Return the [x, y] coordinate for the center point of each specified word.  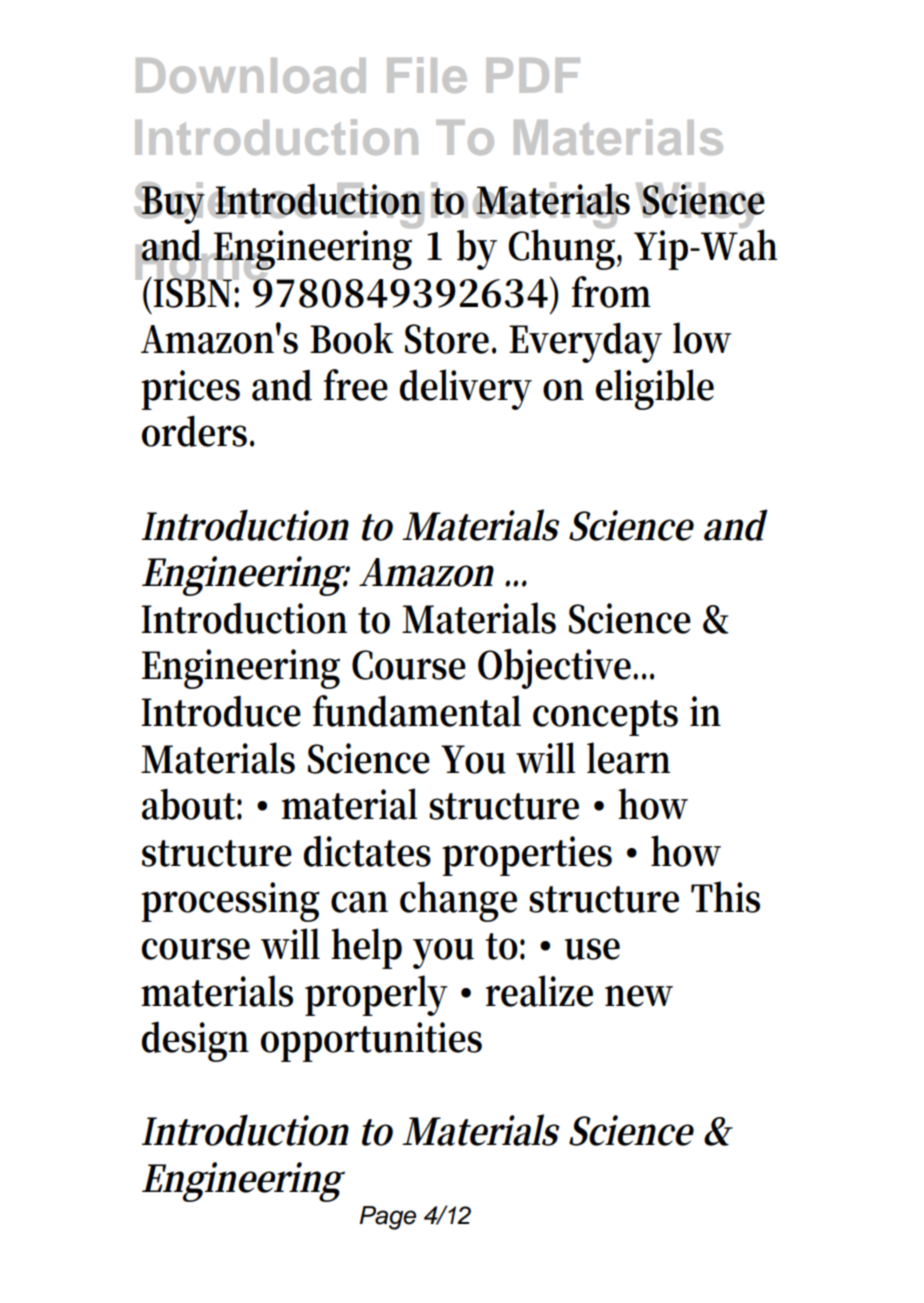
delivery [466, 389]
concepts [605, 718]
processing [230, 902]
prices [190, 390]
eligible [655, 389]
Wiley [700, 206]
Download [251, 75]
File [427, 75]
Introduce [221, 711]
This [725, 897]
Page [387, 1218]
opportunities [371, 1042]
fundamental [417, 711]
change [458, 901]
